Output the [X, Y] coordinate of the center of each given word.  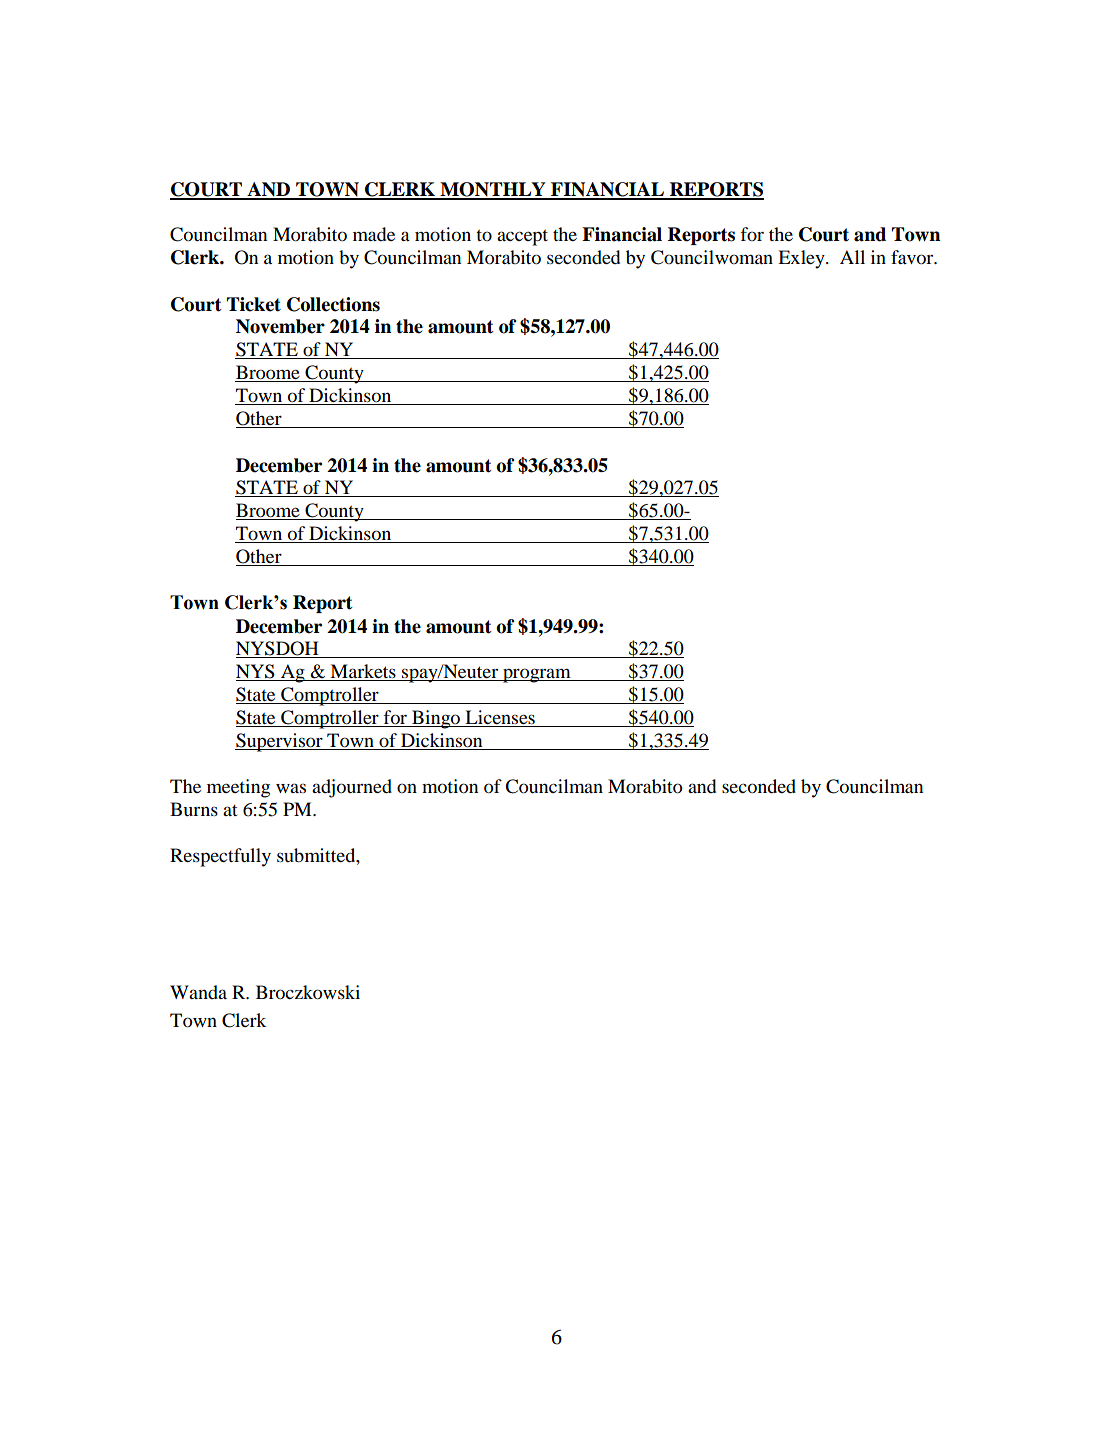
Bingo [436, 719]
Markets [363, 672]
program [537, 675]
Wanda [198, 992]
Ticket [254, 304]
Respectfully [220, 857]
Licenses [500, 718]
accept [522, 238]
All [852, 257]
